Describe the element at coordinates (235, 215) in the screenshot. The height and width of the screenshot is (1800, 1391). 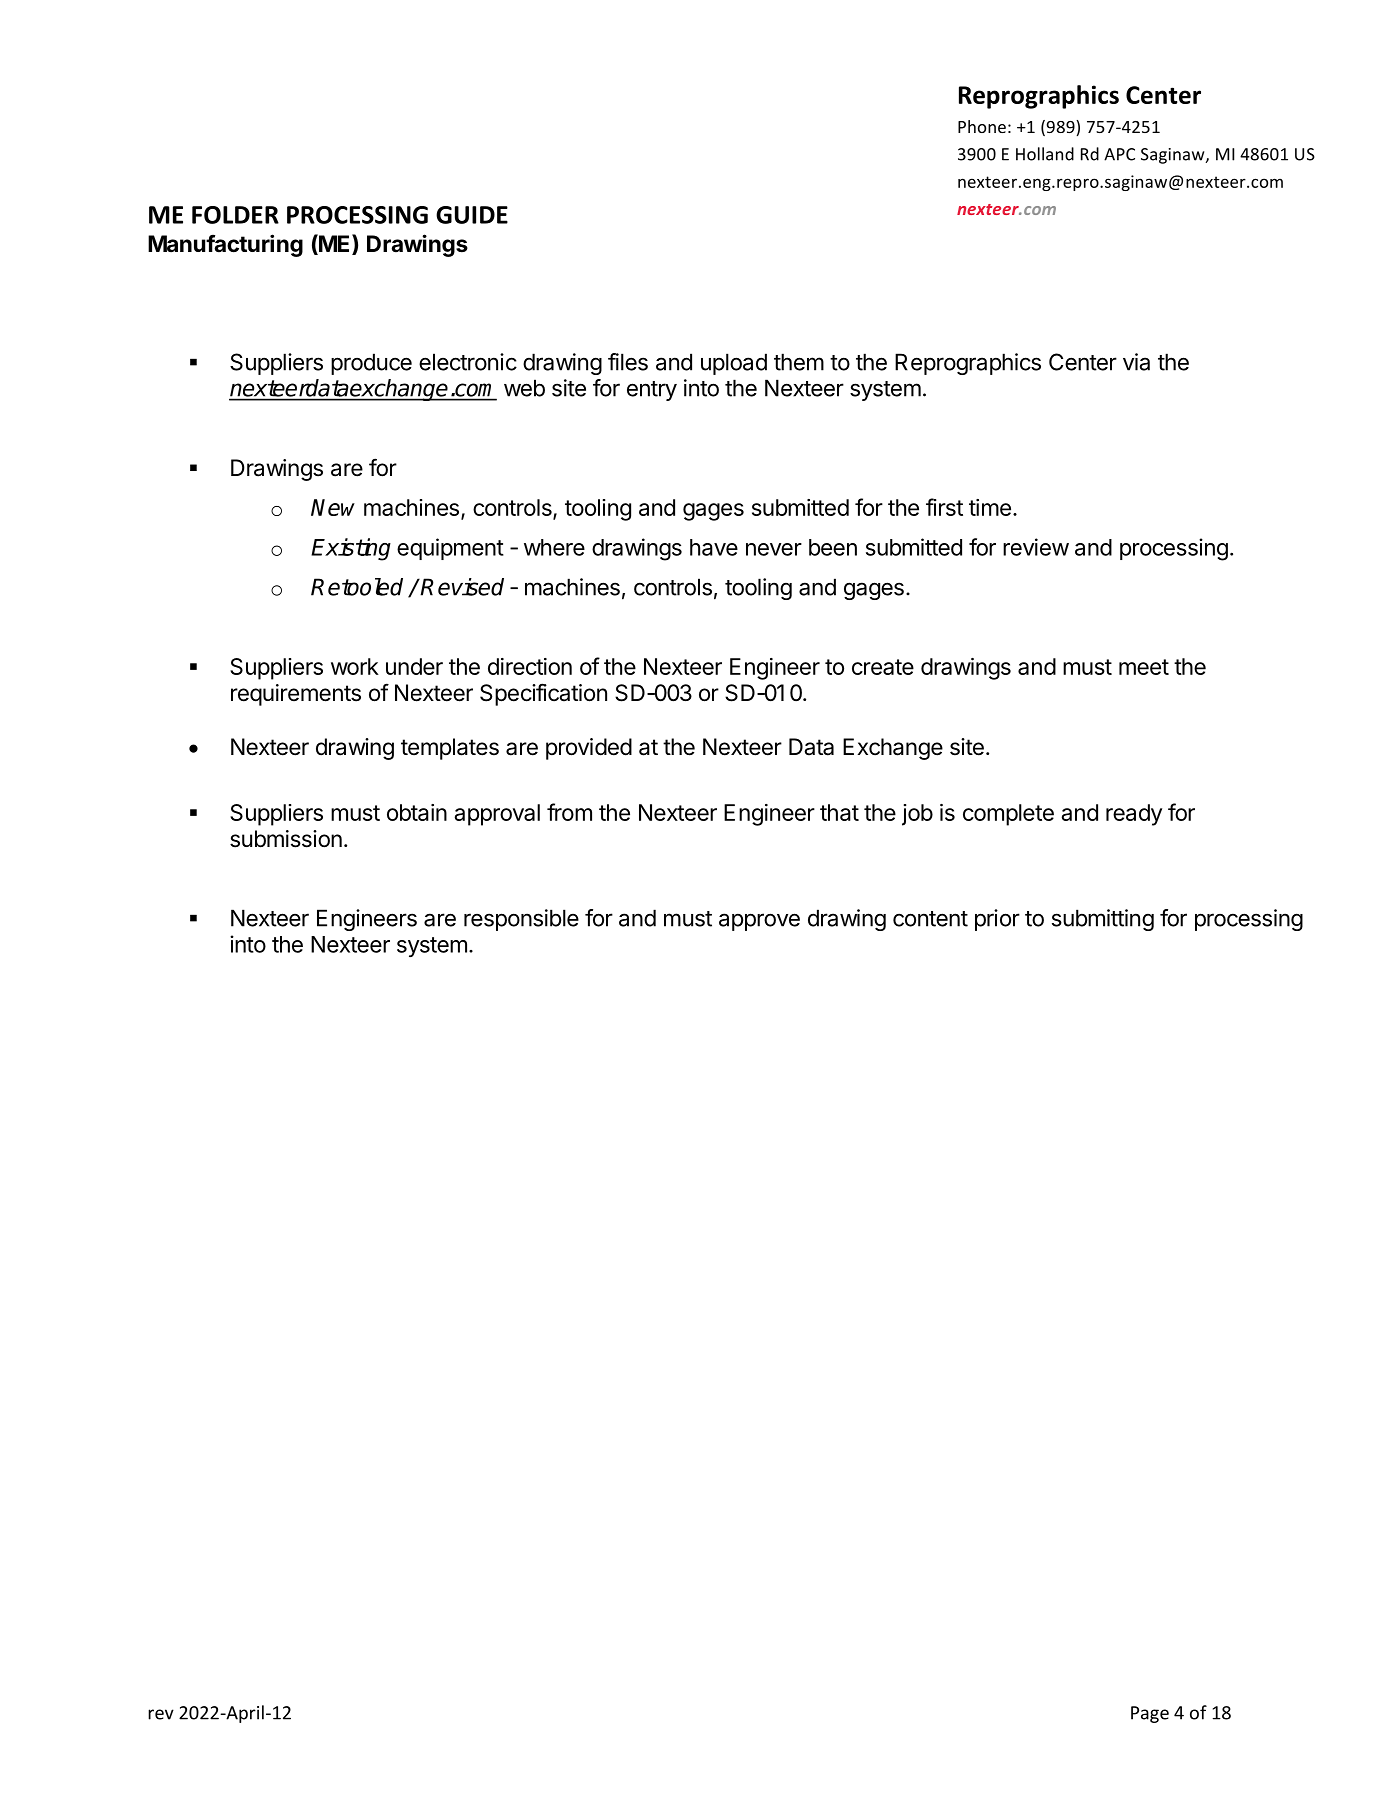
I see `FOLDER` at that location.
